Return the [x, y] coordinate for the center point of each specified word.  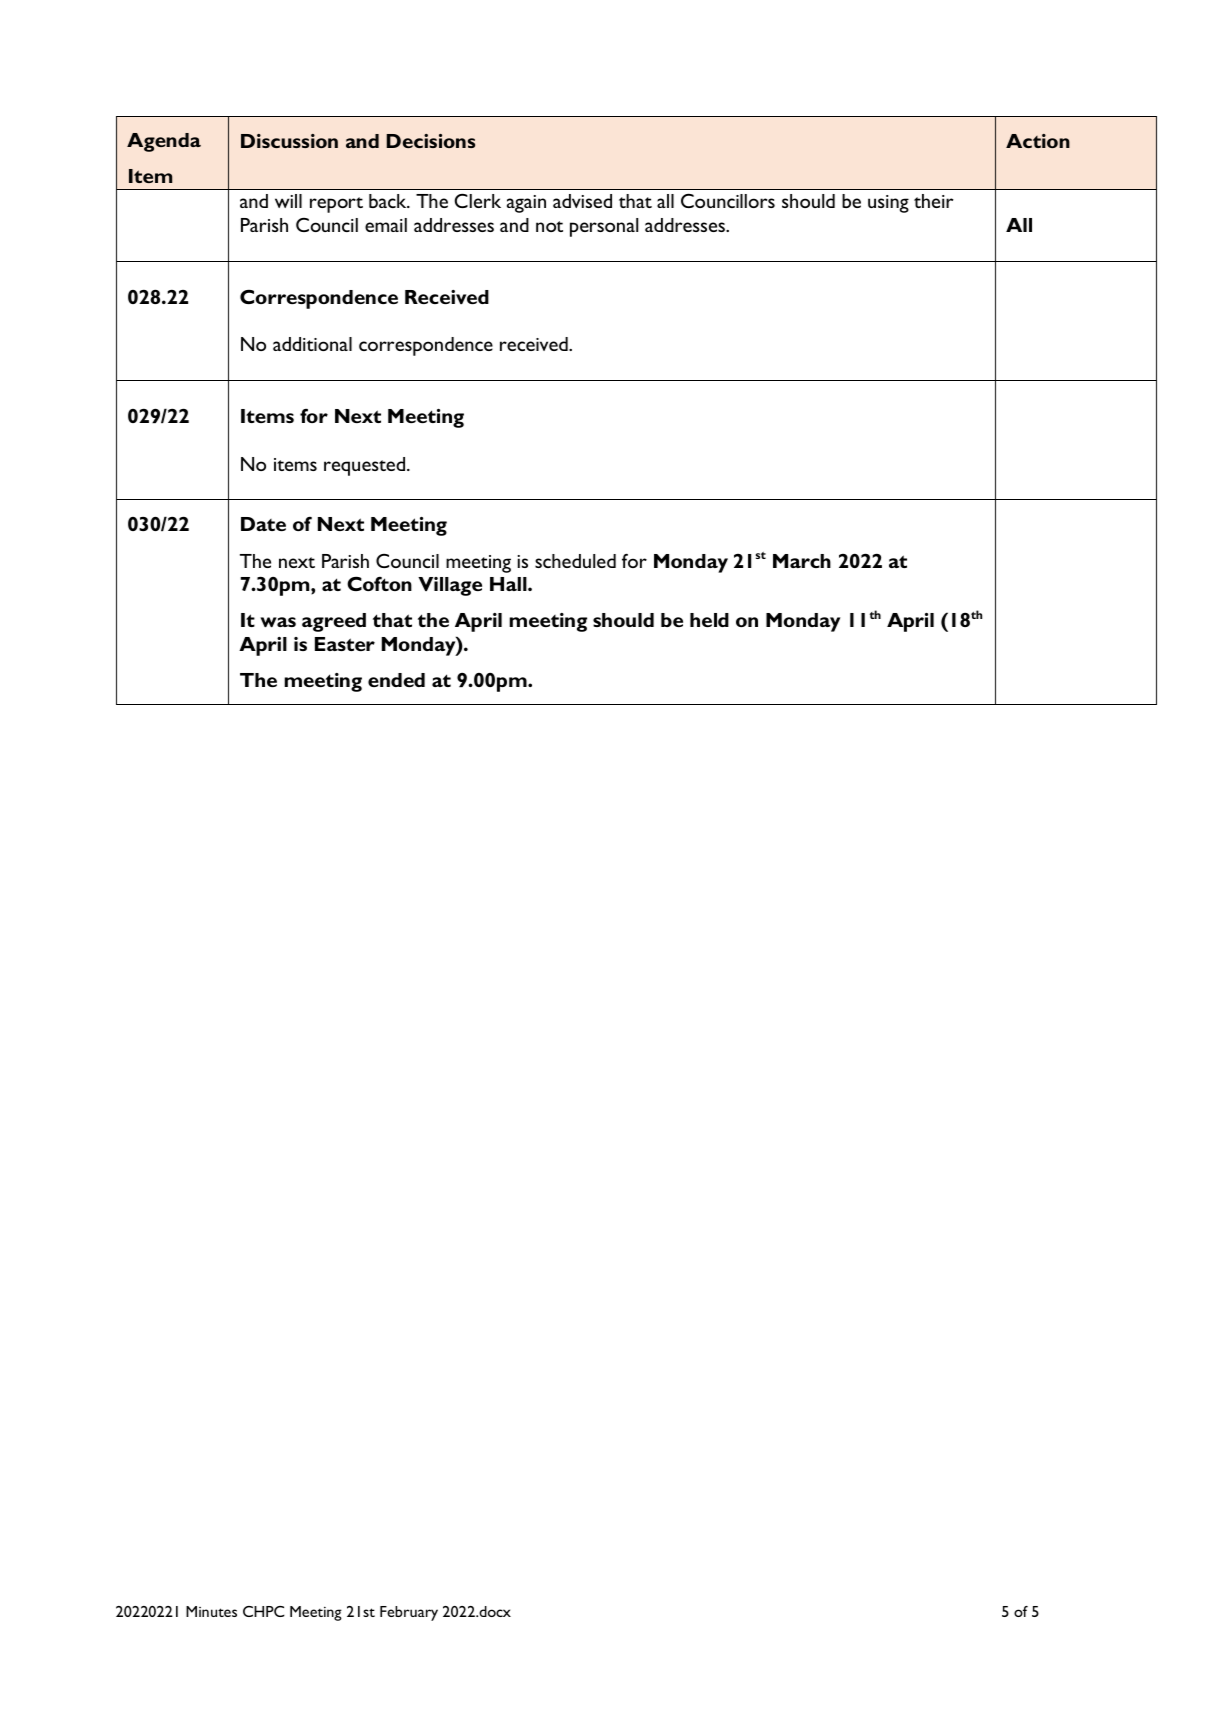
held [709, 620]
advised [582, 201]
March [802, 561]
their [933, 201]
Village [450, 586]
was [278, 622]
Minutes [211, 1611]
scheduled [575, 561]
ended [396, 680]
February [409, 1613]
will [288, 201]
